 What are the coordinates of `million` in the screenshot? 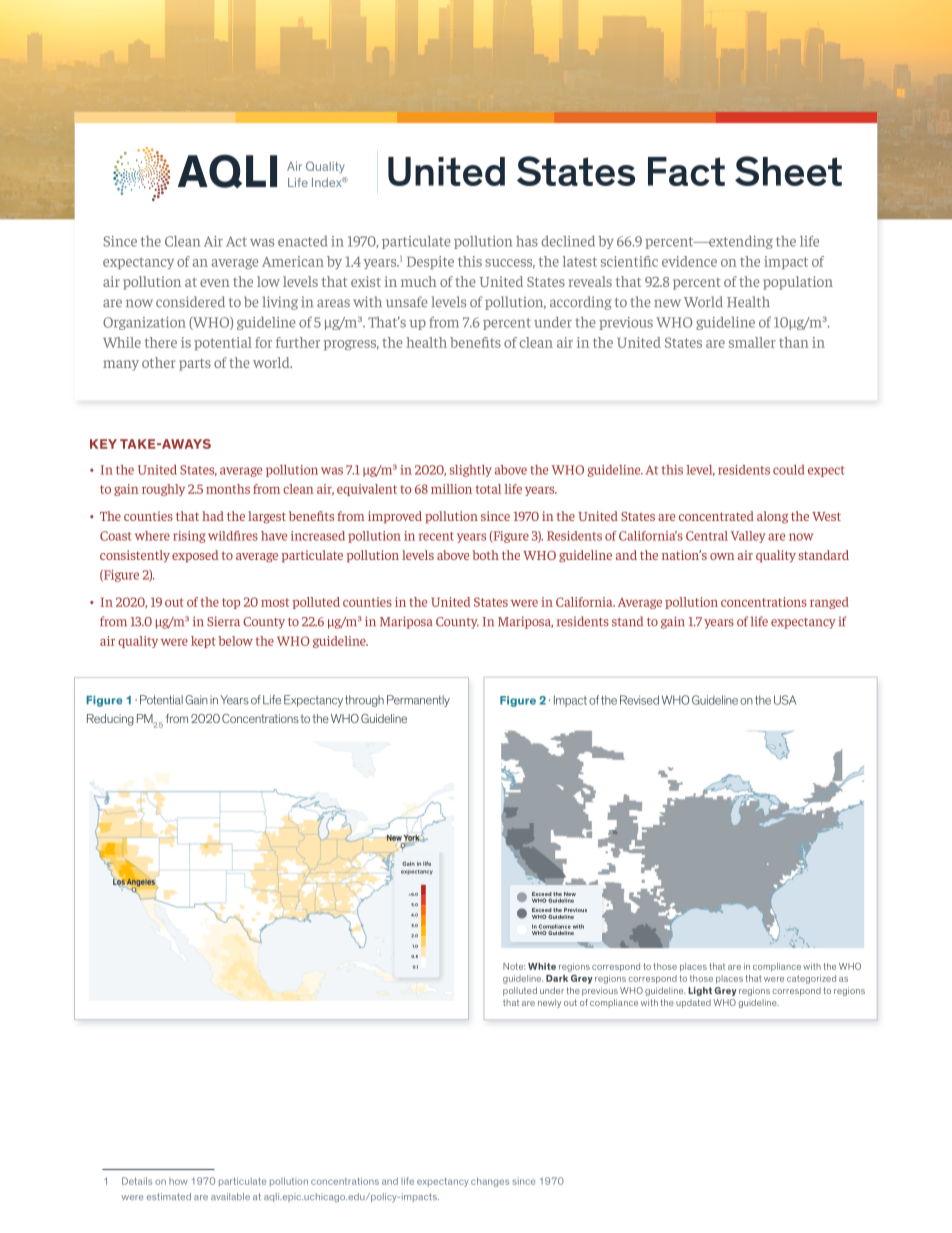 It's located at (451, 489).
